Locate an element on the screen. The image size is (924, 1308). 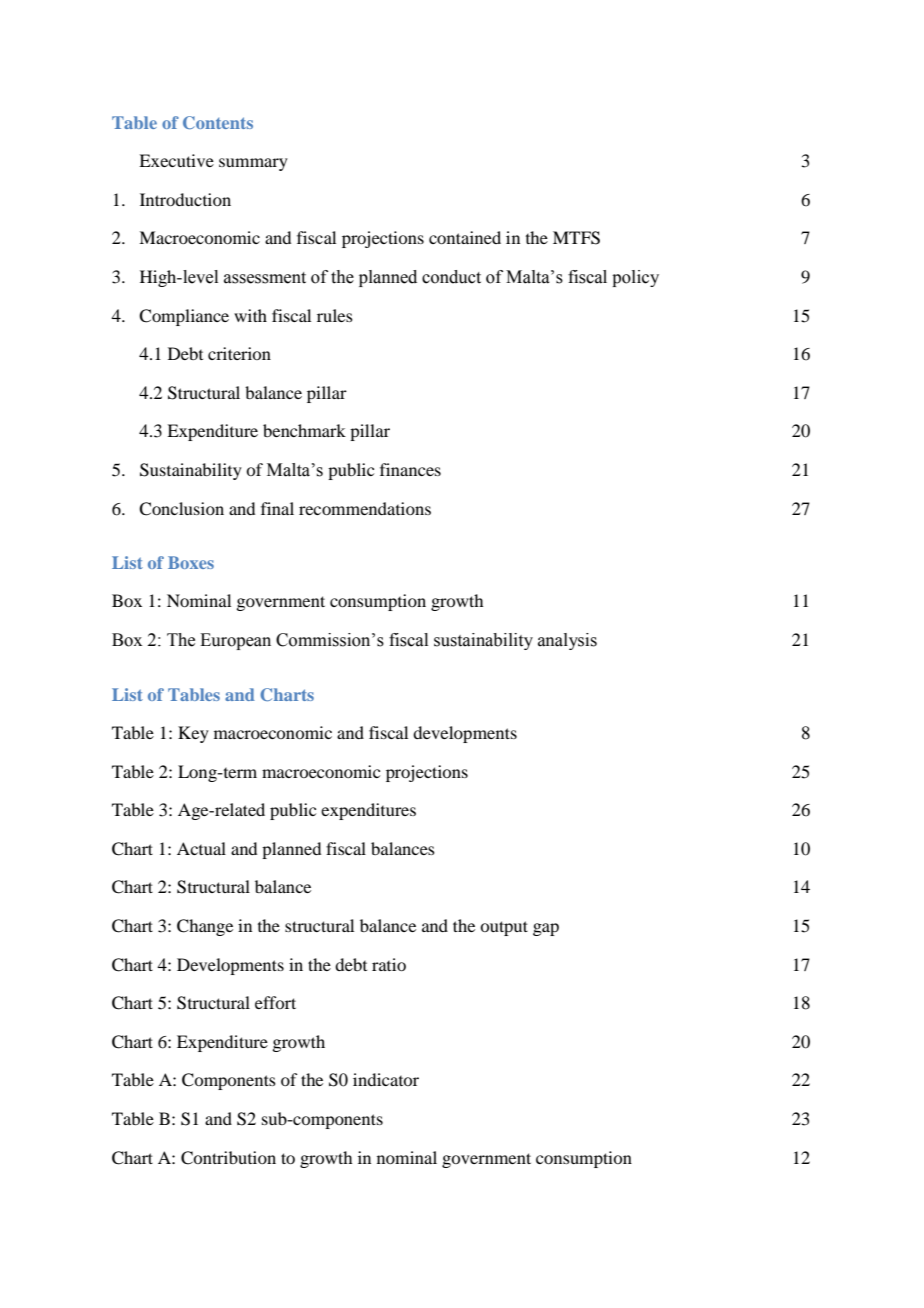
analysis is located at coordinates (567, 641).
